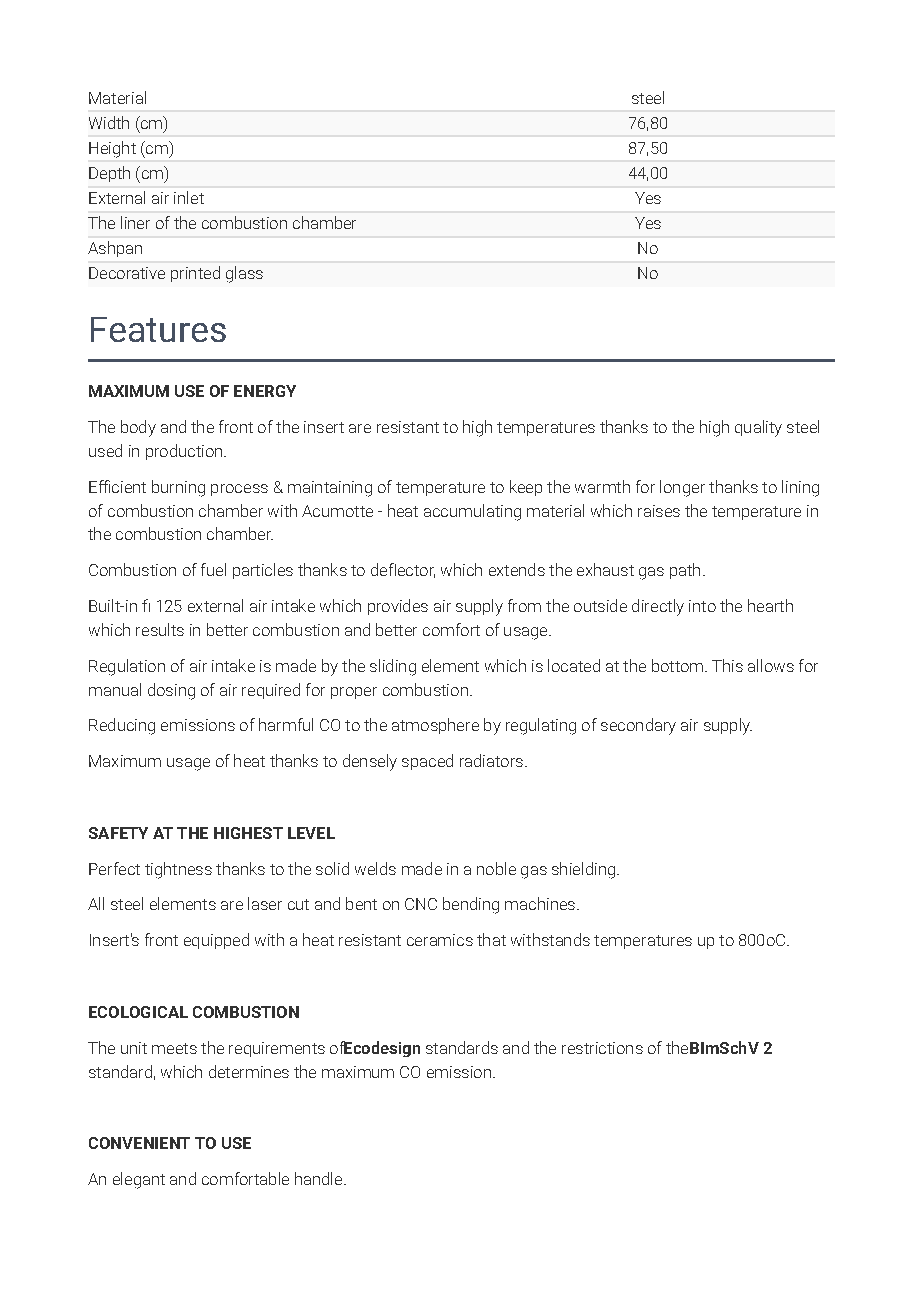  I want to click on CONVENIENT, so click(139, 1143).
